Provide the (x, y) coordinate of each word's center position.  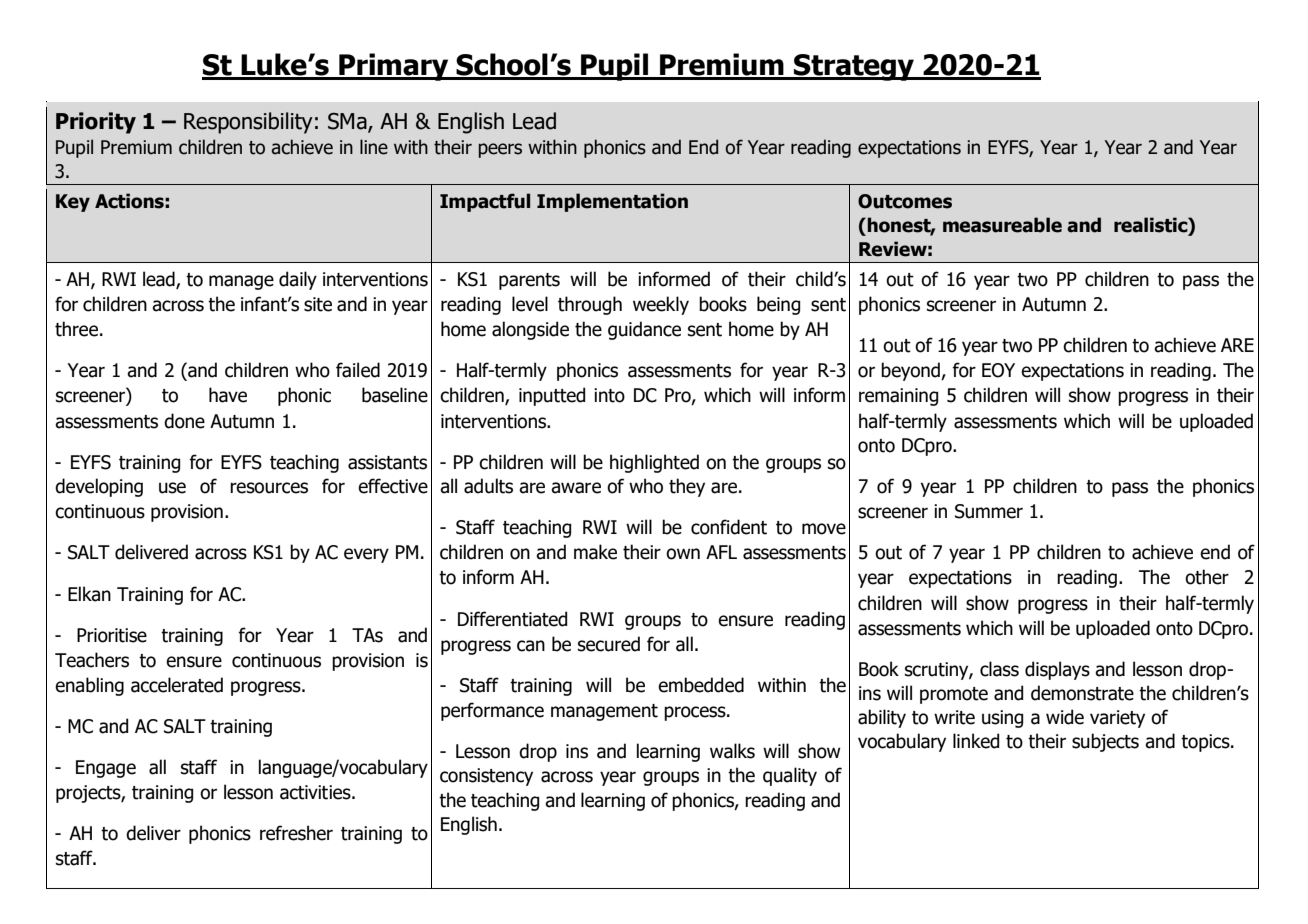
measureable (1002, 225)
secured (609, 644)
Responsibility (248, 123)
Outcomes (905, 201)
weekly (661, 305)
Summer (989, 511)
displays (1057, 670)
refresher (296, 833)
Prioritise (112, 635)
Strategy (854, 67)
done (184, 421)
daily (298, 280)
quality (790, 776)
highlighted (654, 463)
